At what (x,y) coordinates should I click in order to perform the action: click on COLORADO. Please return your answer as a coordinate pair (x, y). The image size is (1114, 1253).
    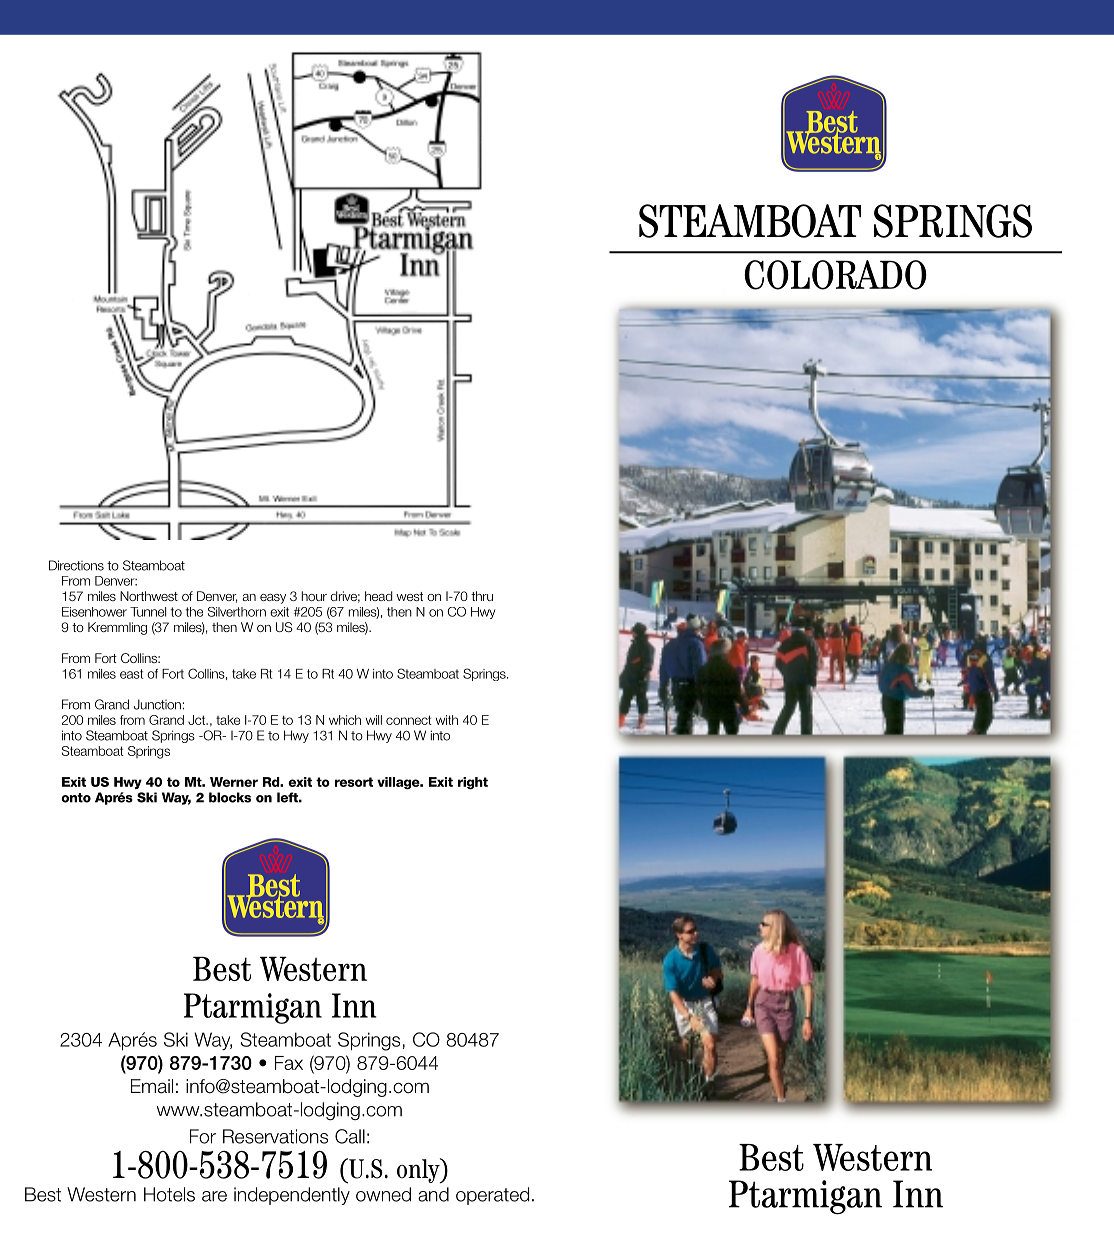
    Looking at the image, I should click on (835, 275).
